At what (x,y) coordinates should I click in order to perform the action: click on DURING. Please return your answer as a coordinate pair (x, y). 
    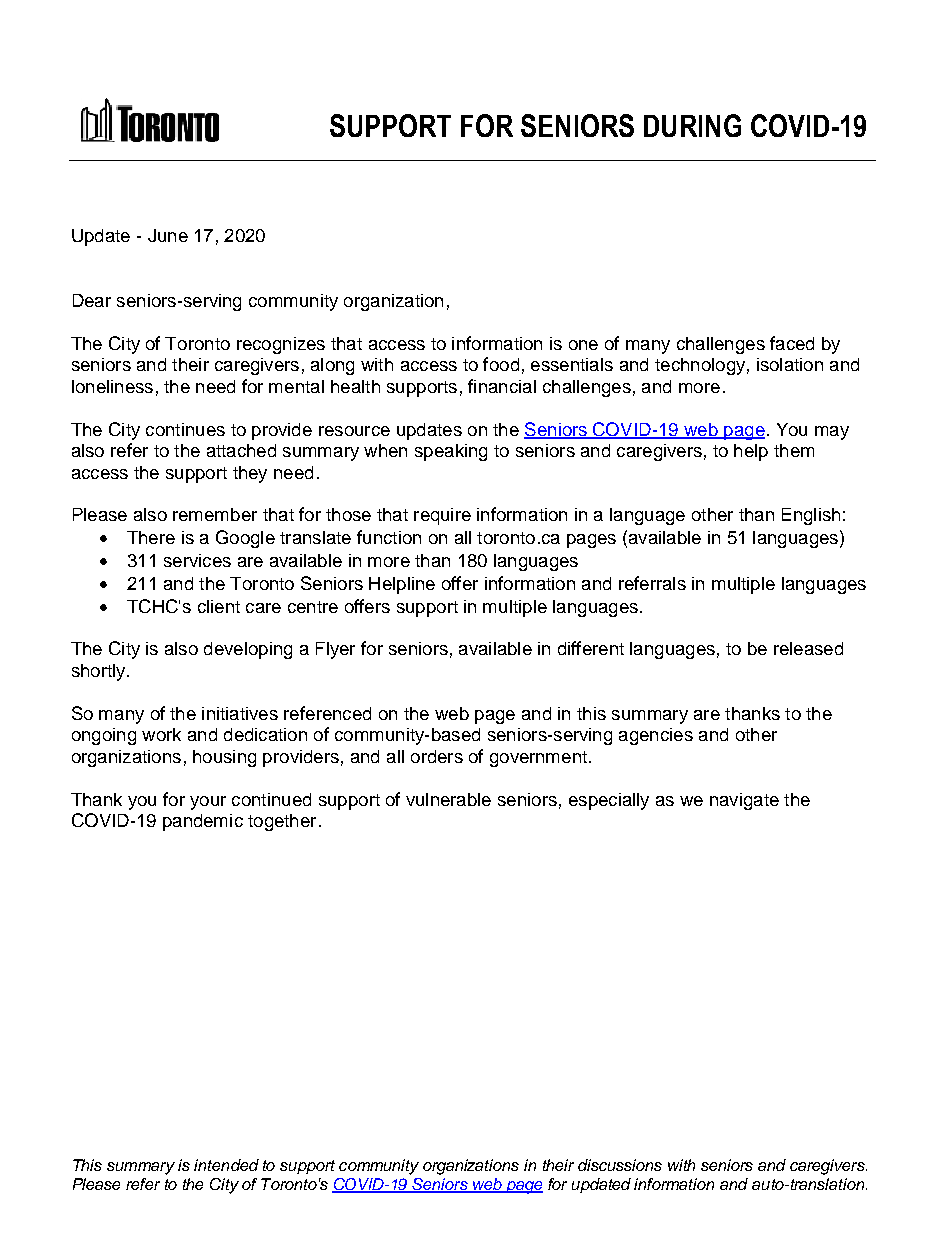
    Looking at the image, I should click on (692, 125).
